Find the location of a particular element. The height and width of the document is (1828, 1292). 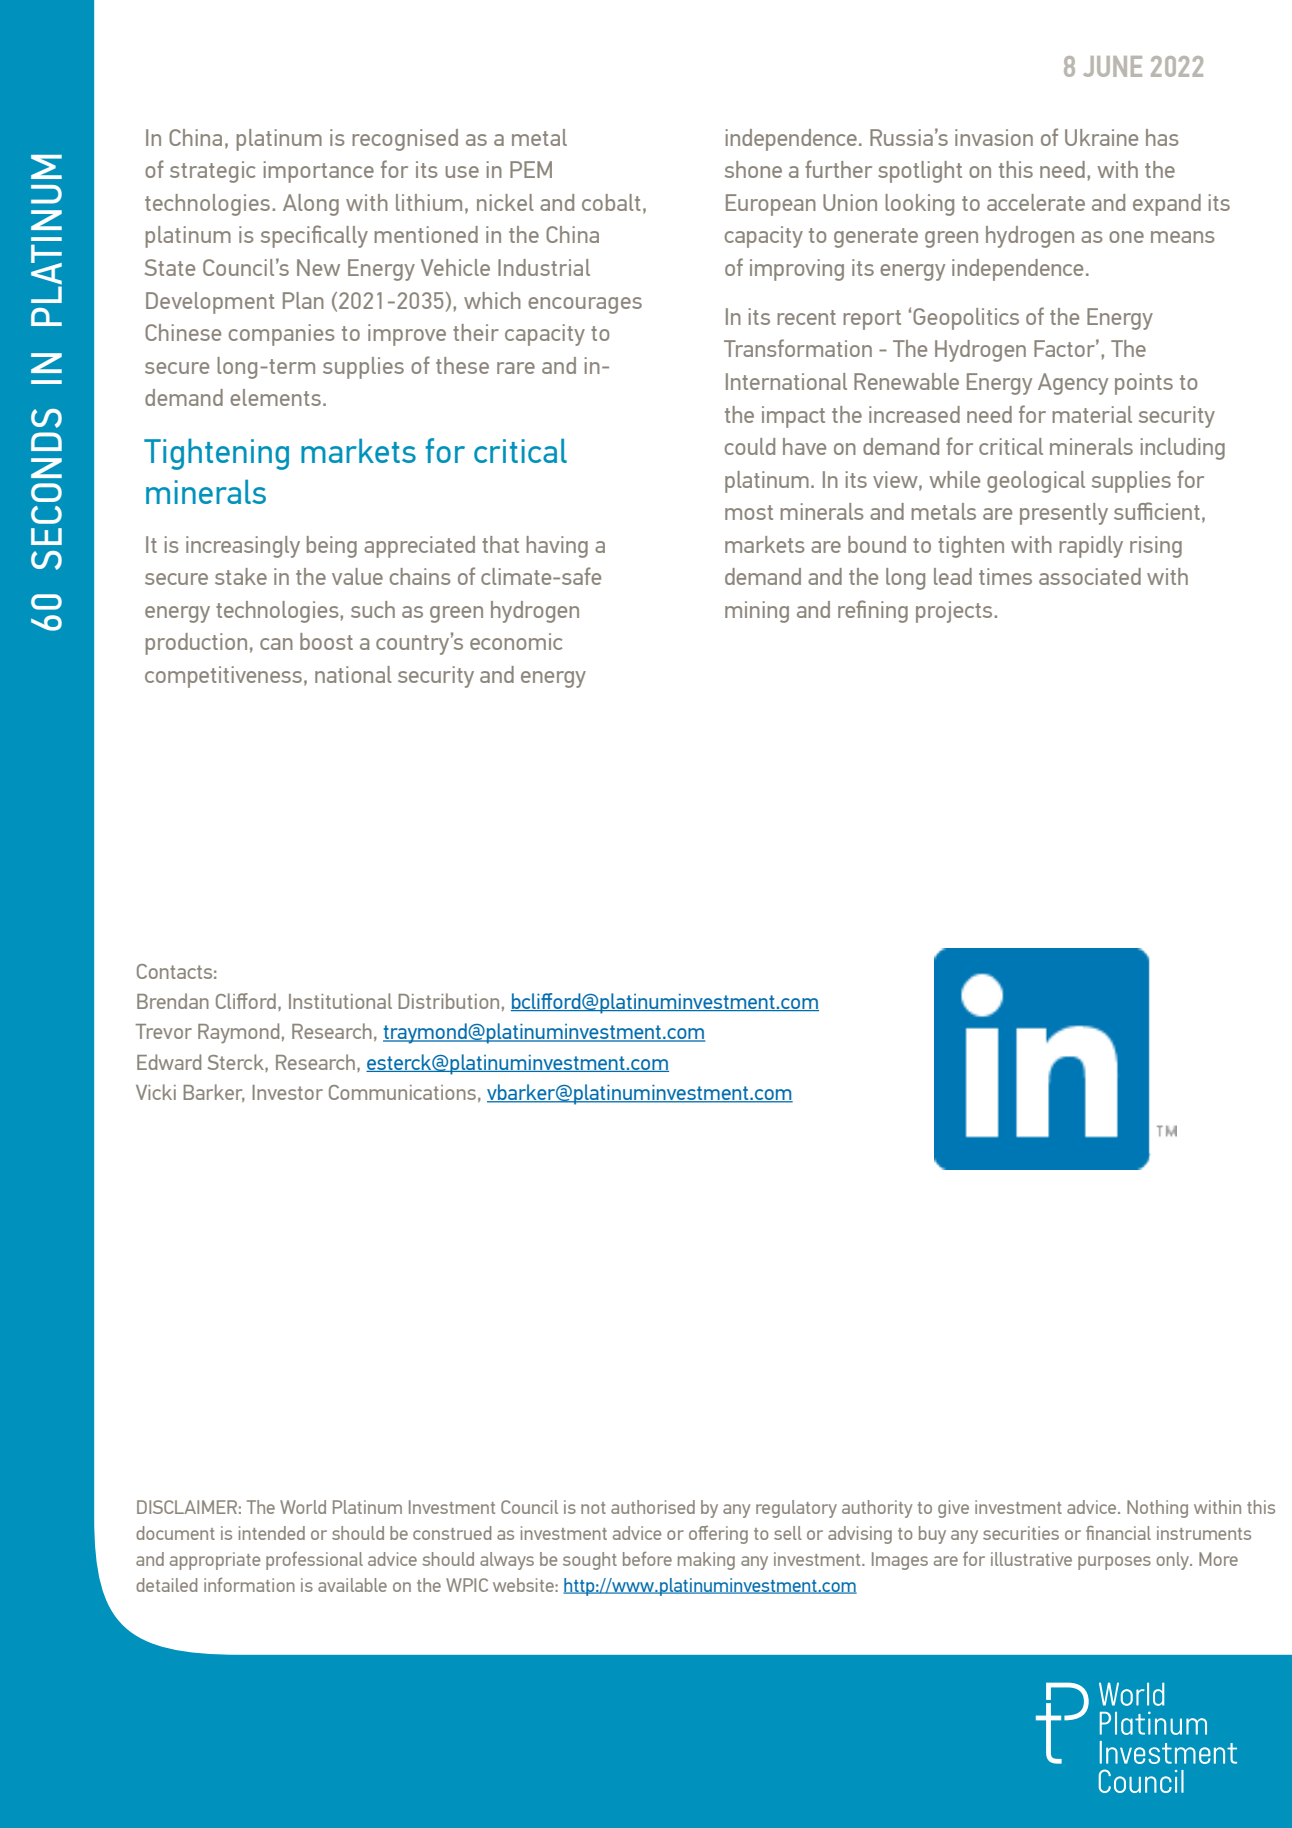

offering is located at coordinates (718, 1535).
